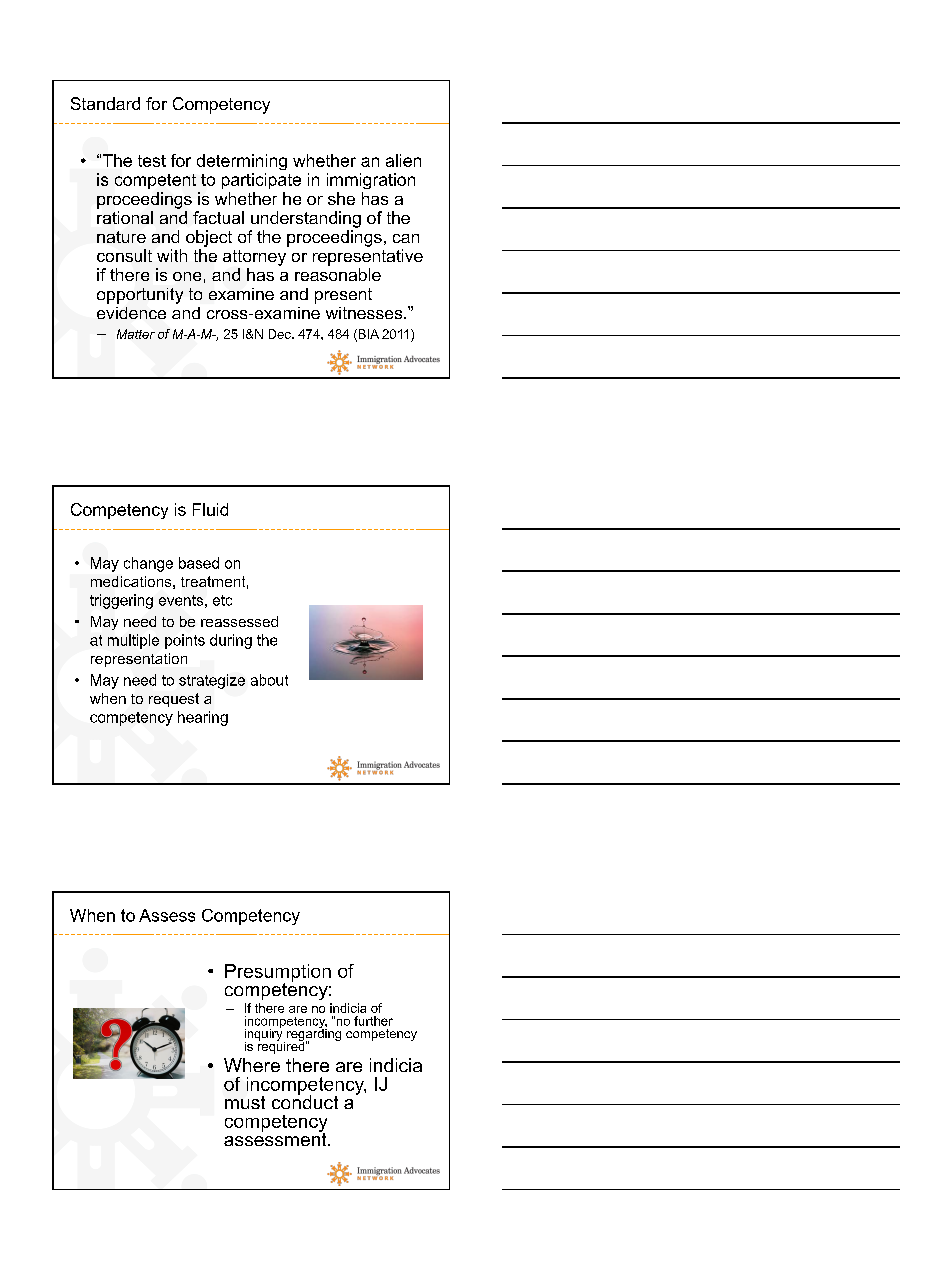 The width and height of the screenshot is (952, 1270). Describe the element at coordinates (231, 641) in the screenshot. I see `during` at that location.
